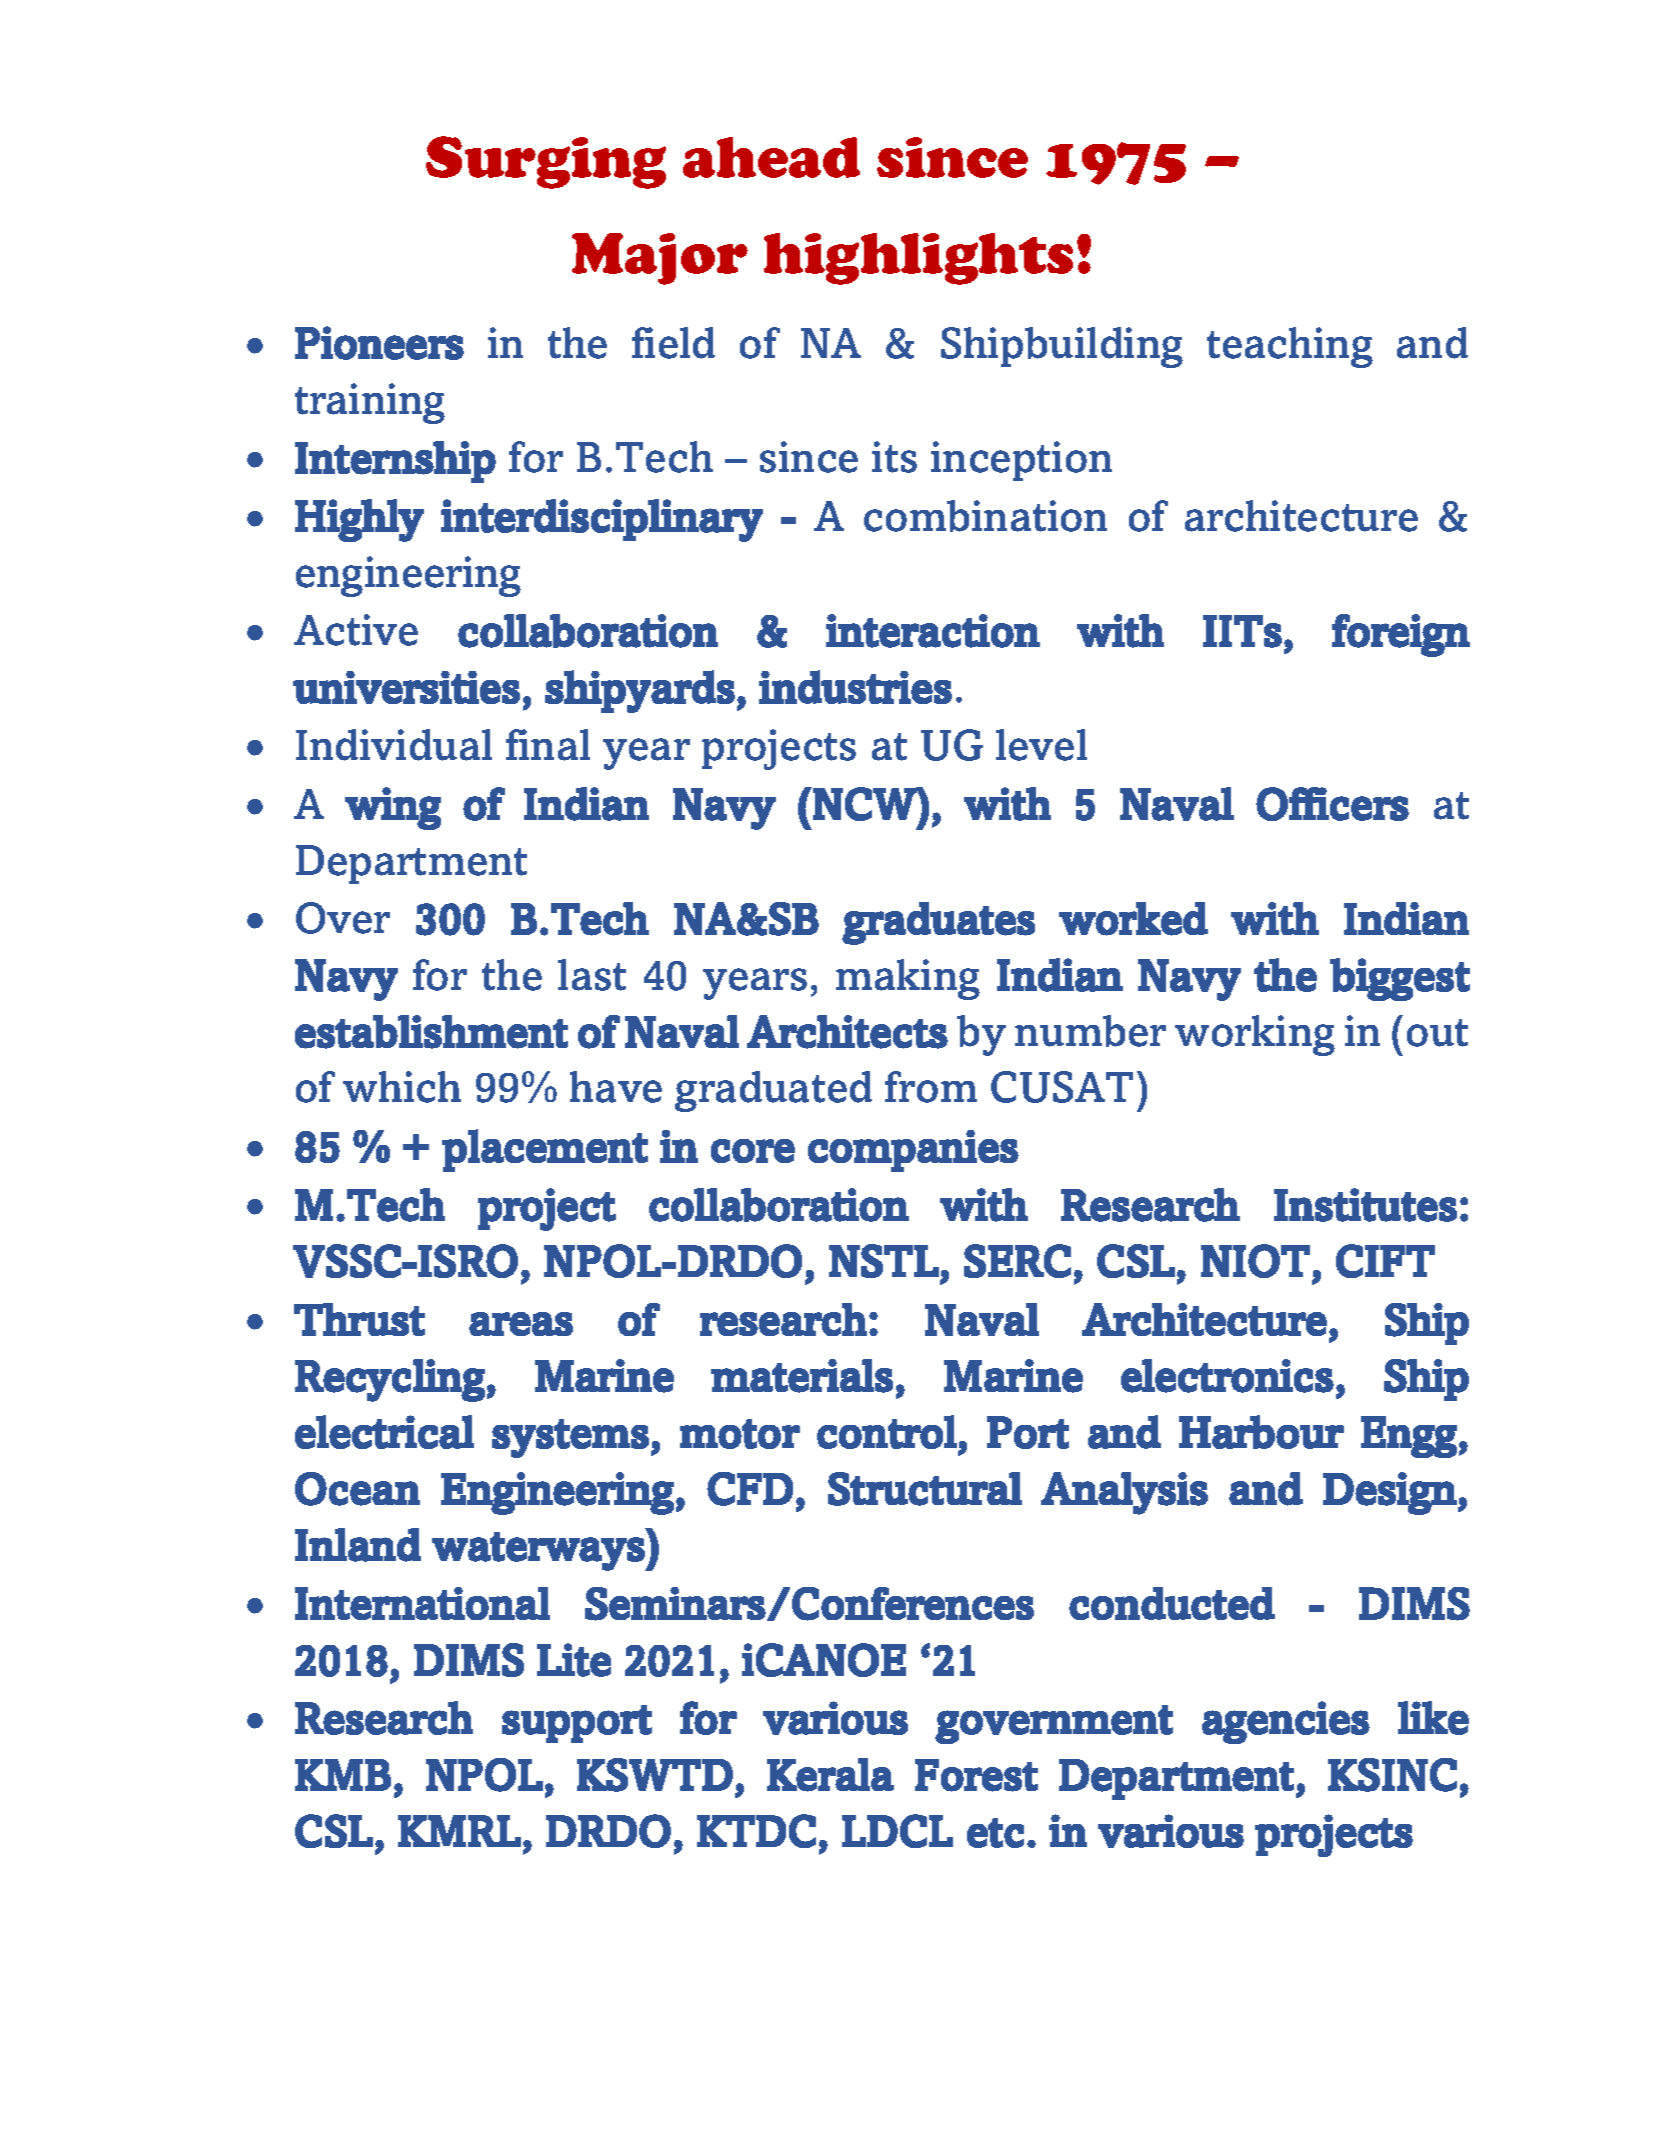  What do you see at coordinates (1332, 804) in the screenshot?
I see `Officers` at bounding box center [1332, 804].
